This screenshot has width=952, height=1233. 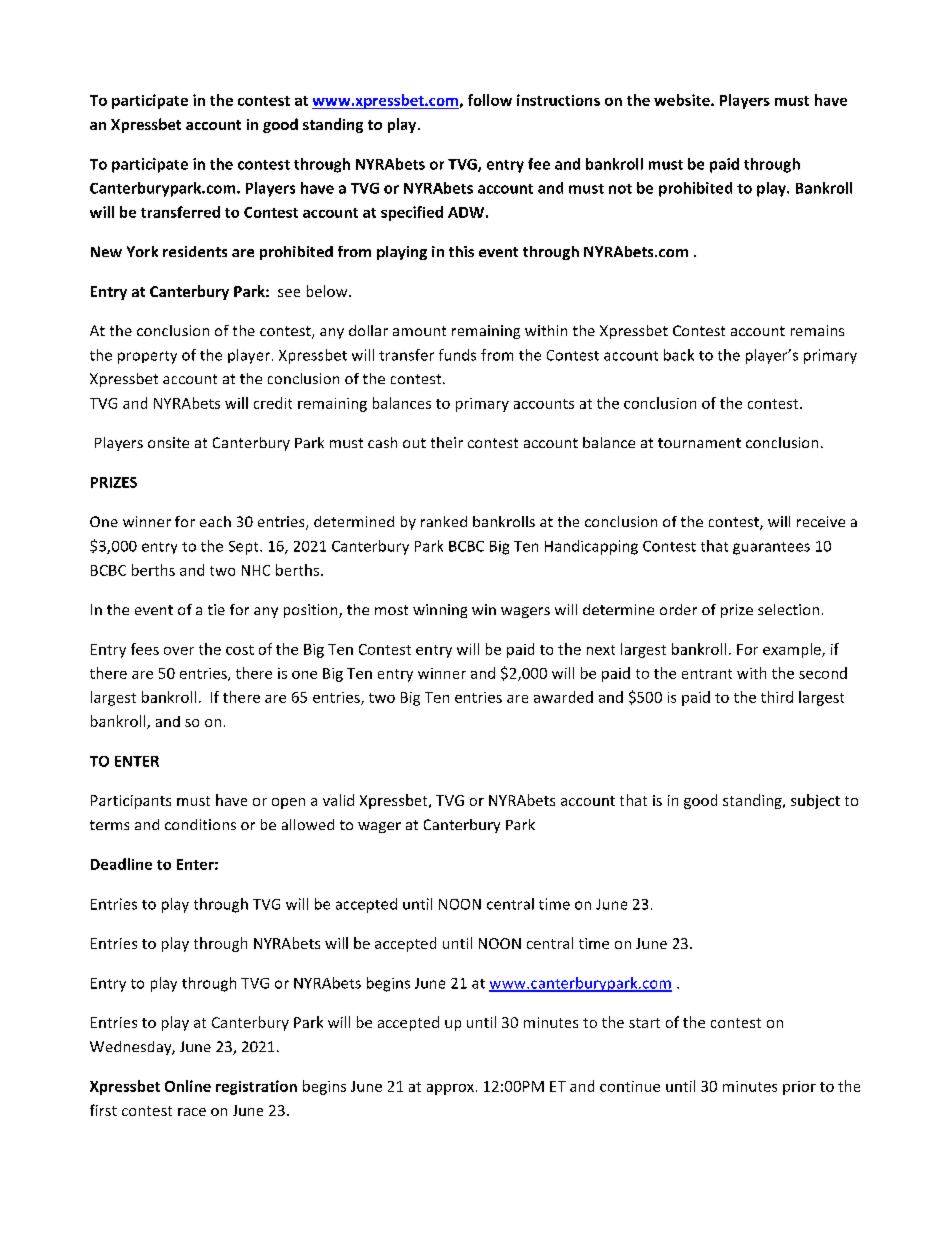 What do you see at coordinates (188, 1086) in the screenshot?
I see `Online` at bounding box center [188, 1086].
